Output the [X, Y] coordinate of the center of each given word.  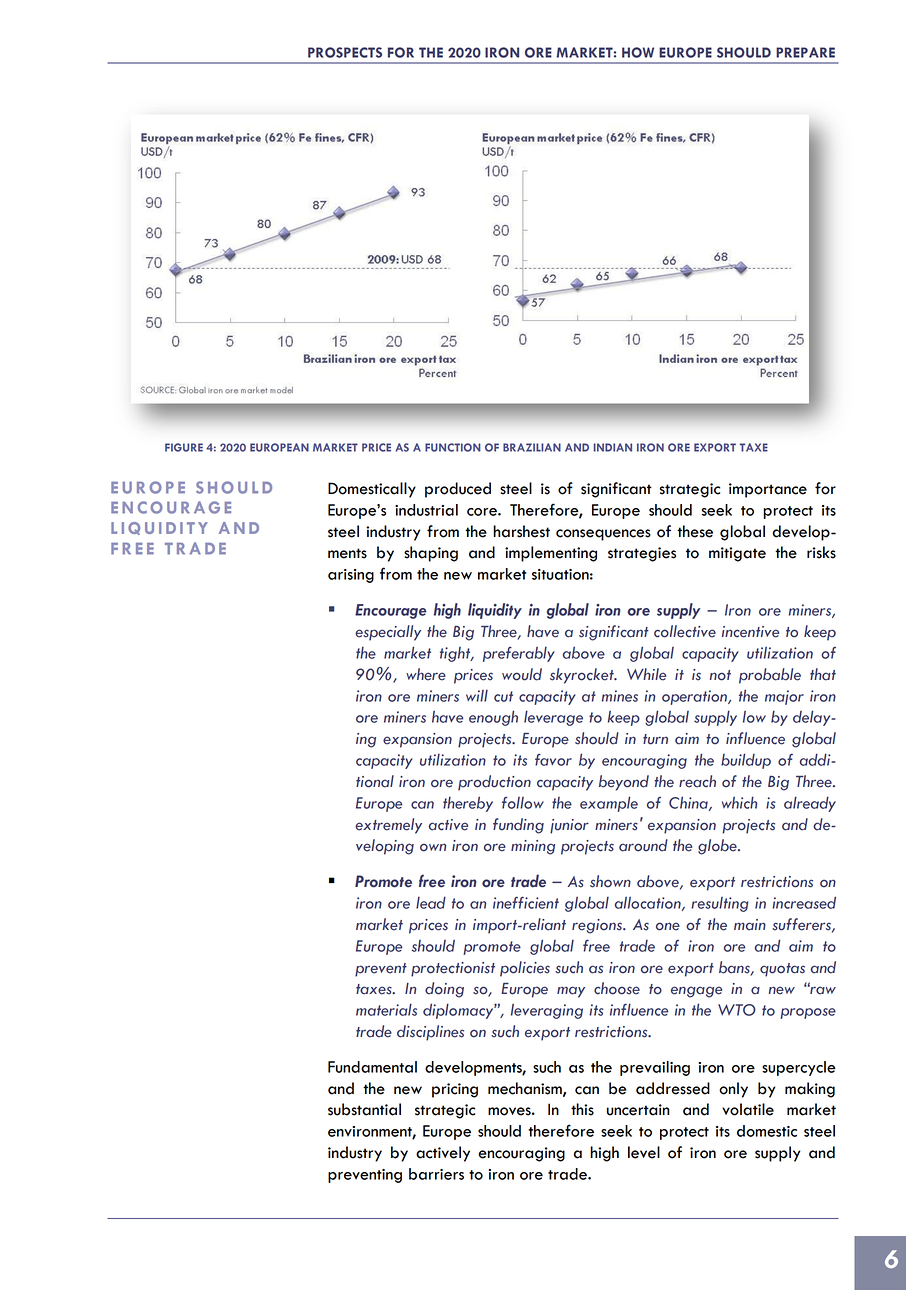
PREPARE [805, 52]
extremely [388, 826]
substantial [364, 1109]
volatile [748, 1109]
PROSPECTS [345, 52]
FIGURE [184, 447]
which [739, 802]
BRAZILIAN [532, 447]
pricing [455, 1090]
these [695, 531]
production [494, 783]
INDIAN [613, 447]
